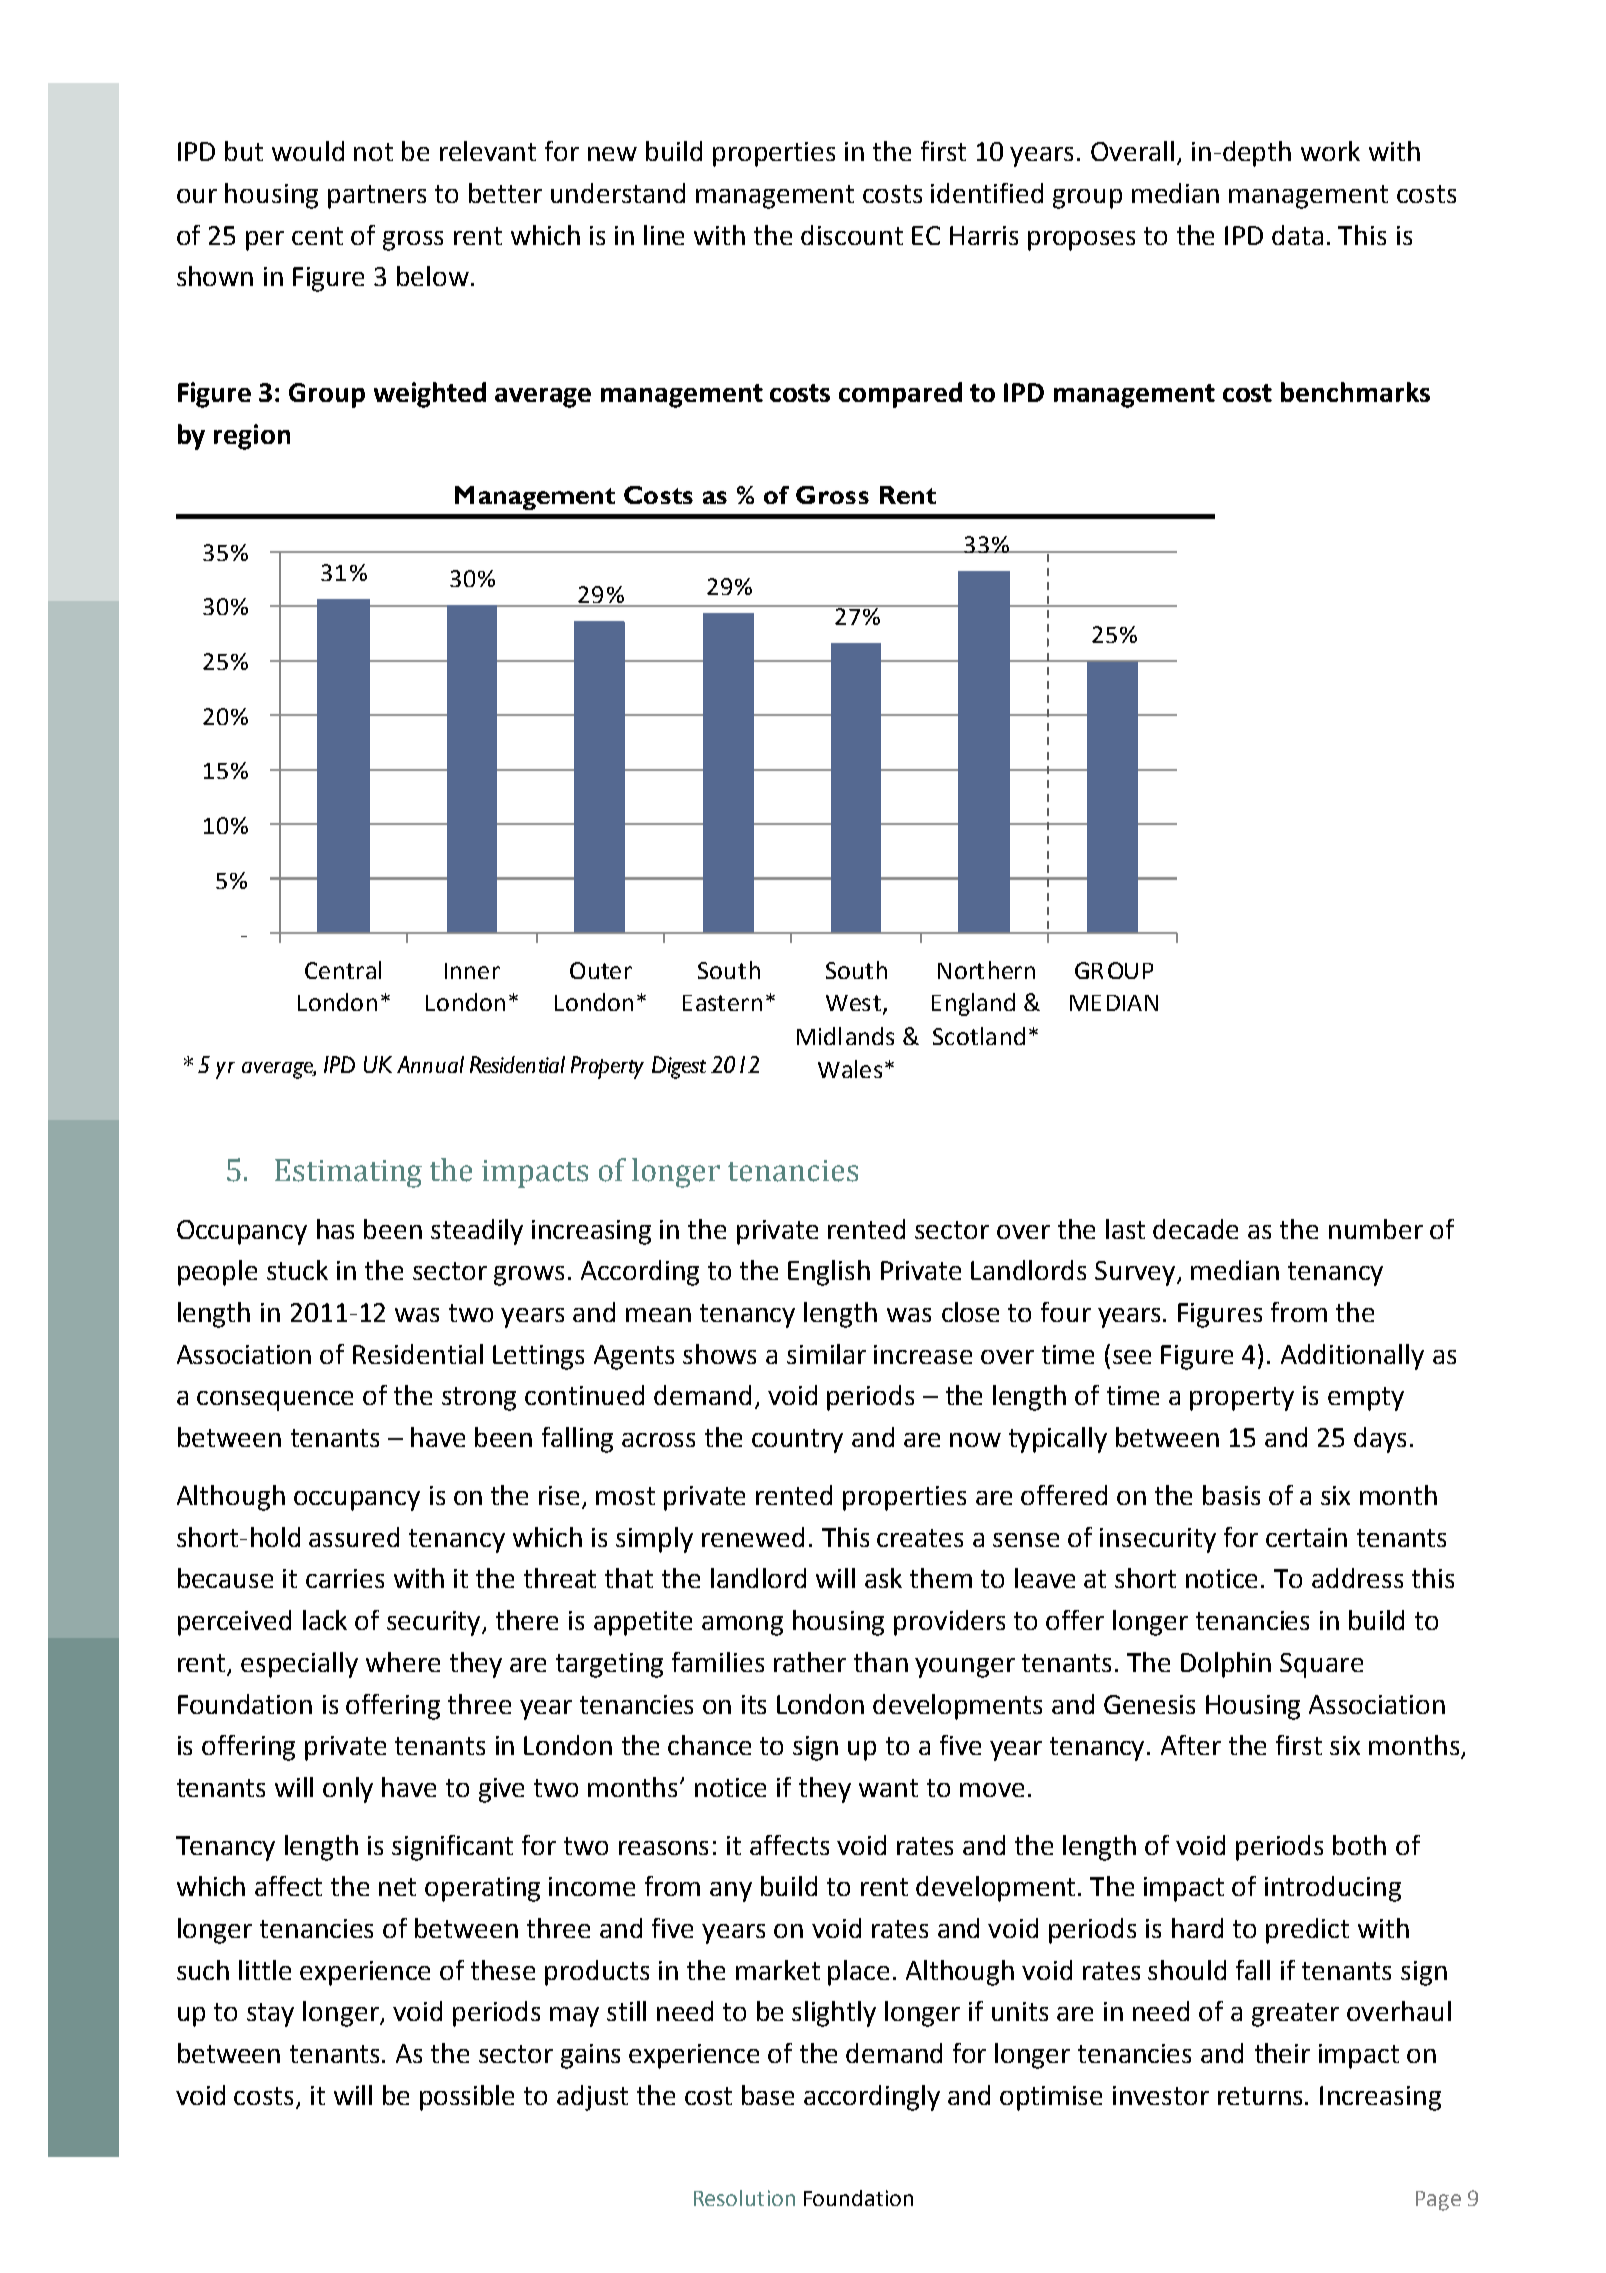 This screenshot has width=1606, height=2273. What do you see at coordinates (377, 197) in the screenshot?
I see `partners` at bounding box center [377, 197].
